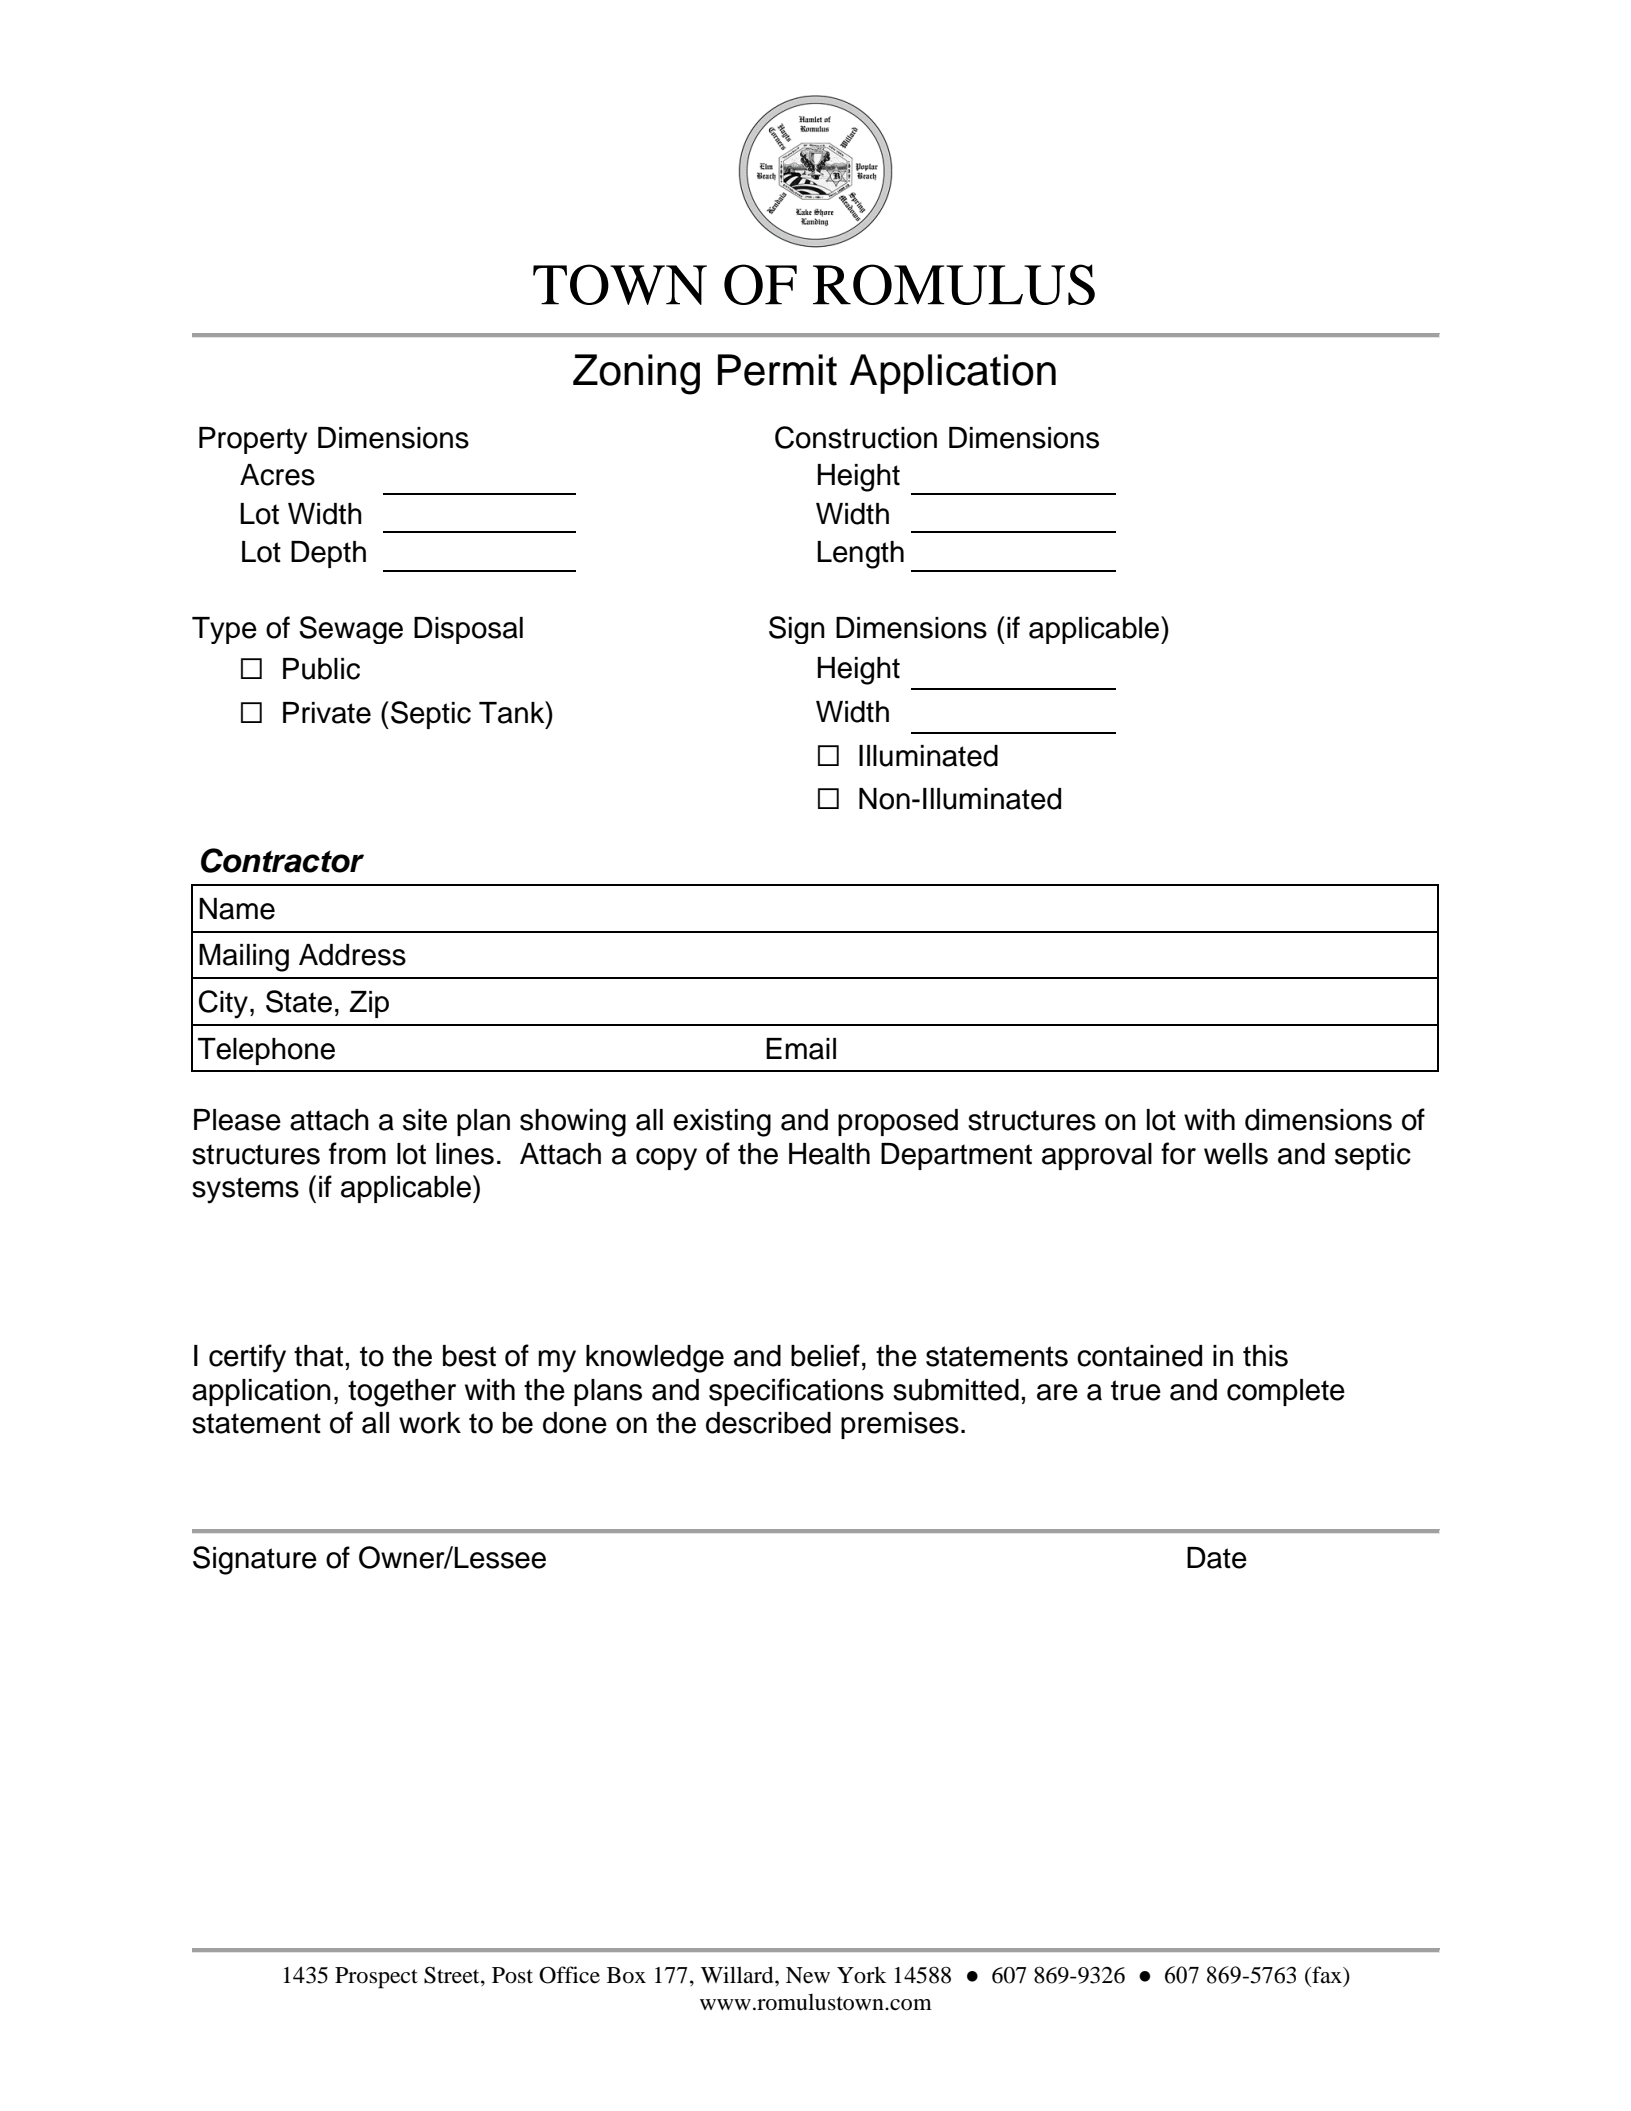 The width and height of the screenshot is (1631, 2111). Describe the element at coordinates (1178, 1153) in the screenshot. I see `for` at that location.
